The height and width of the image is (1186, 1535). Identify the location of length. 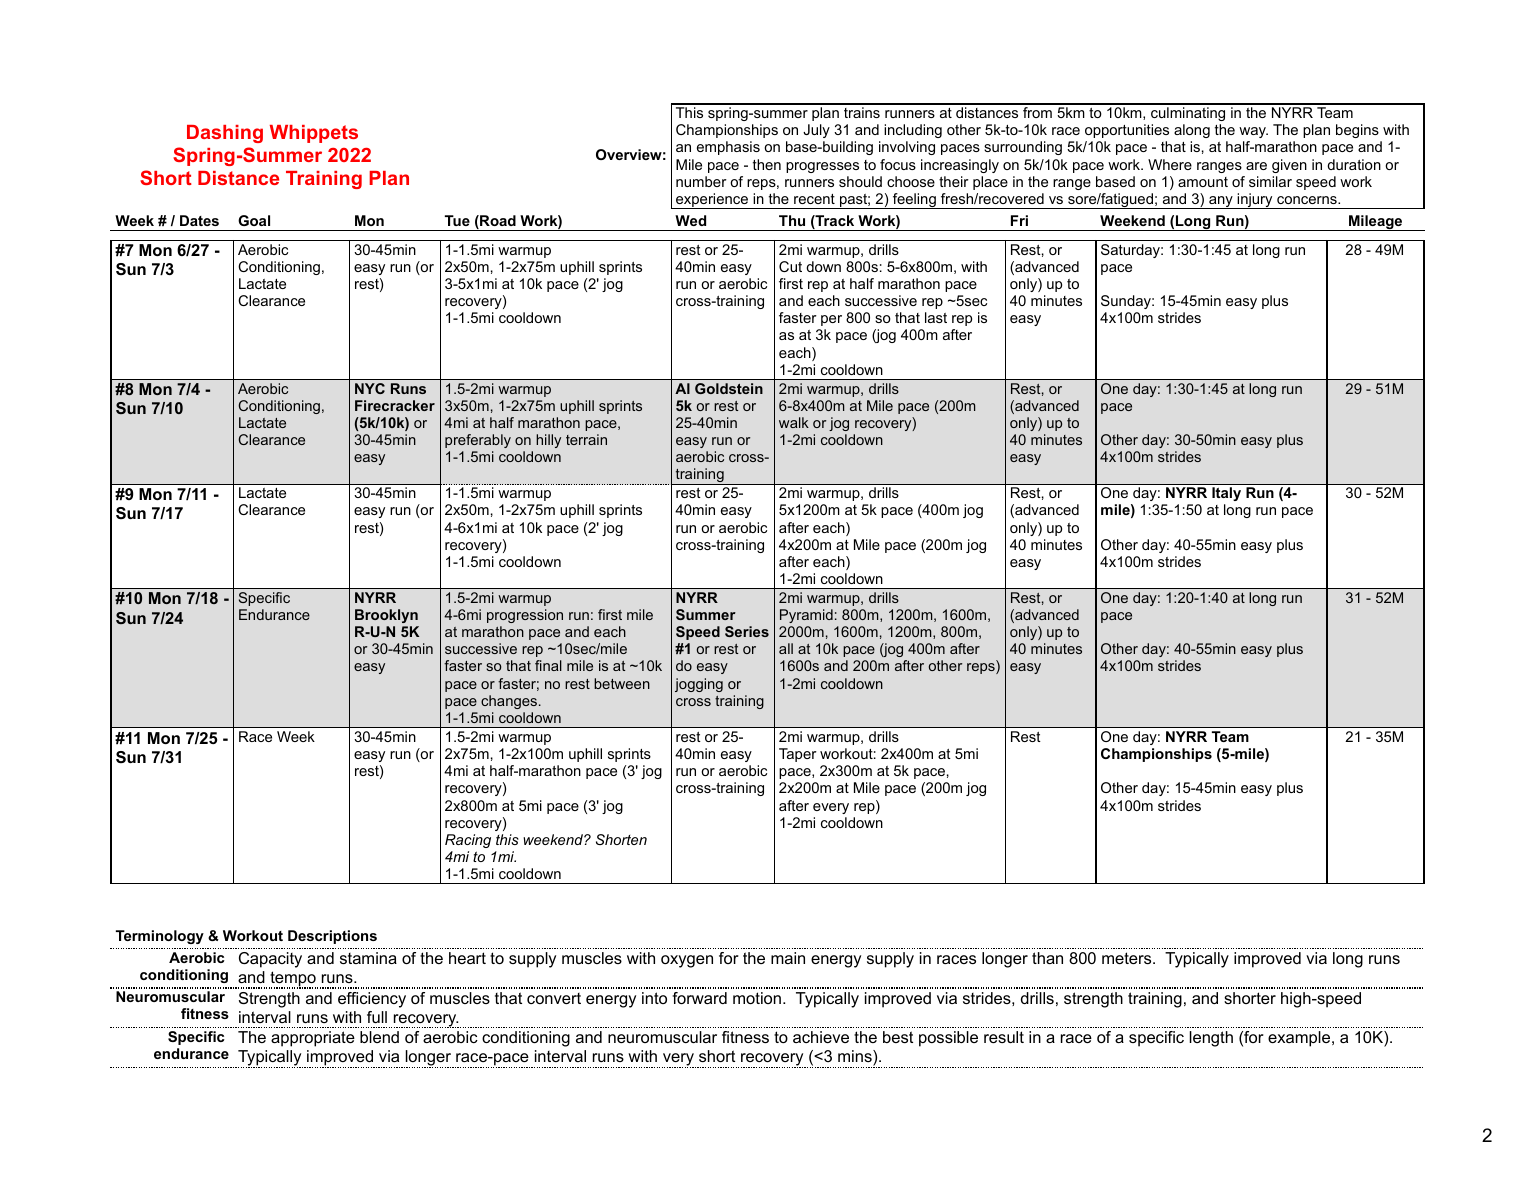
(1211, 1039).
